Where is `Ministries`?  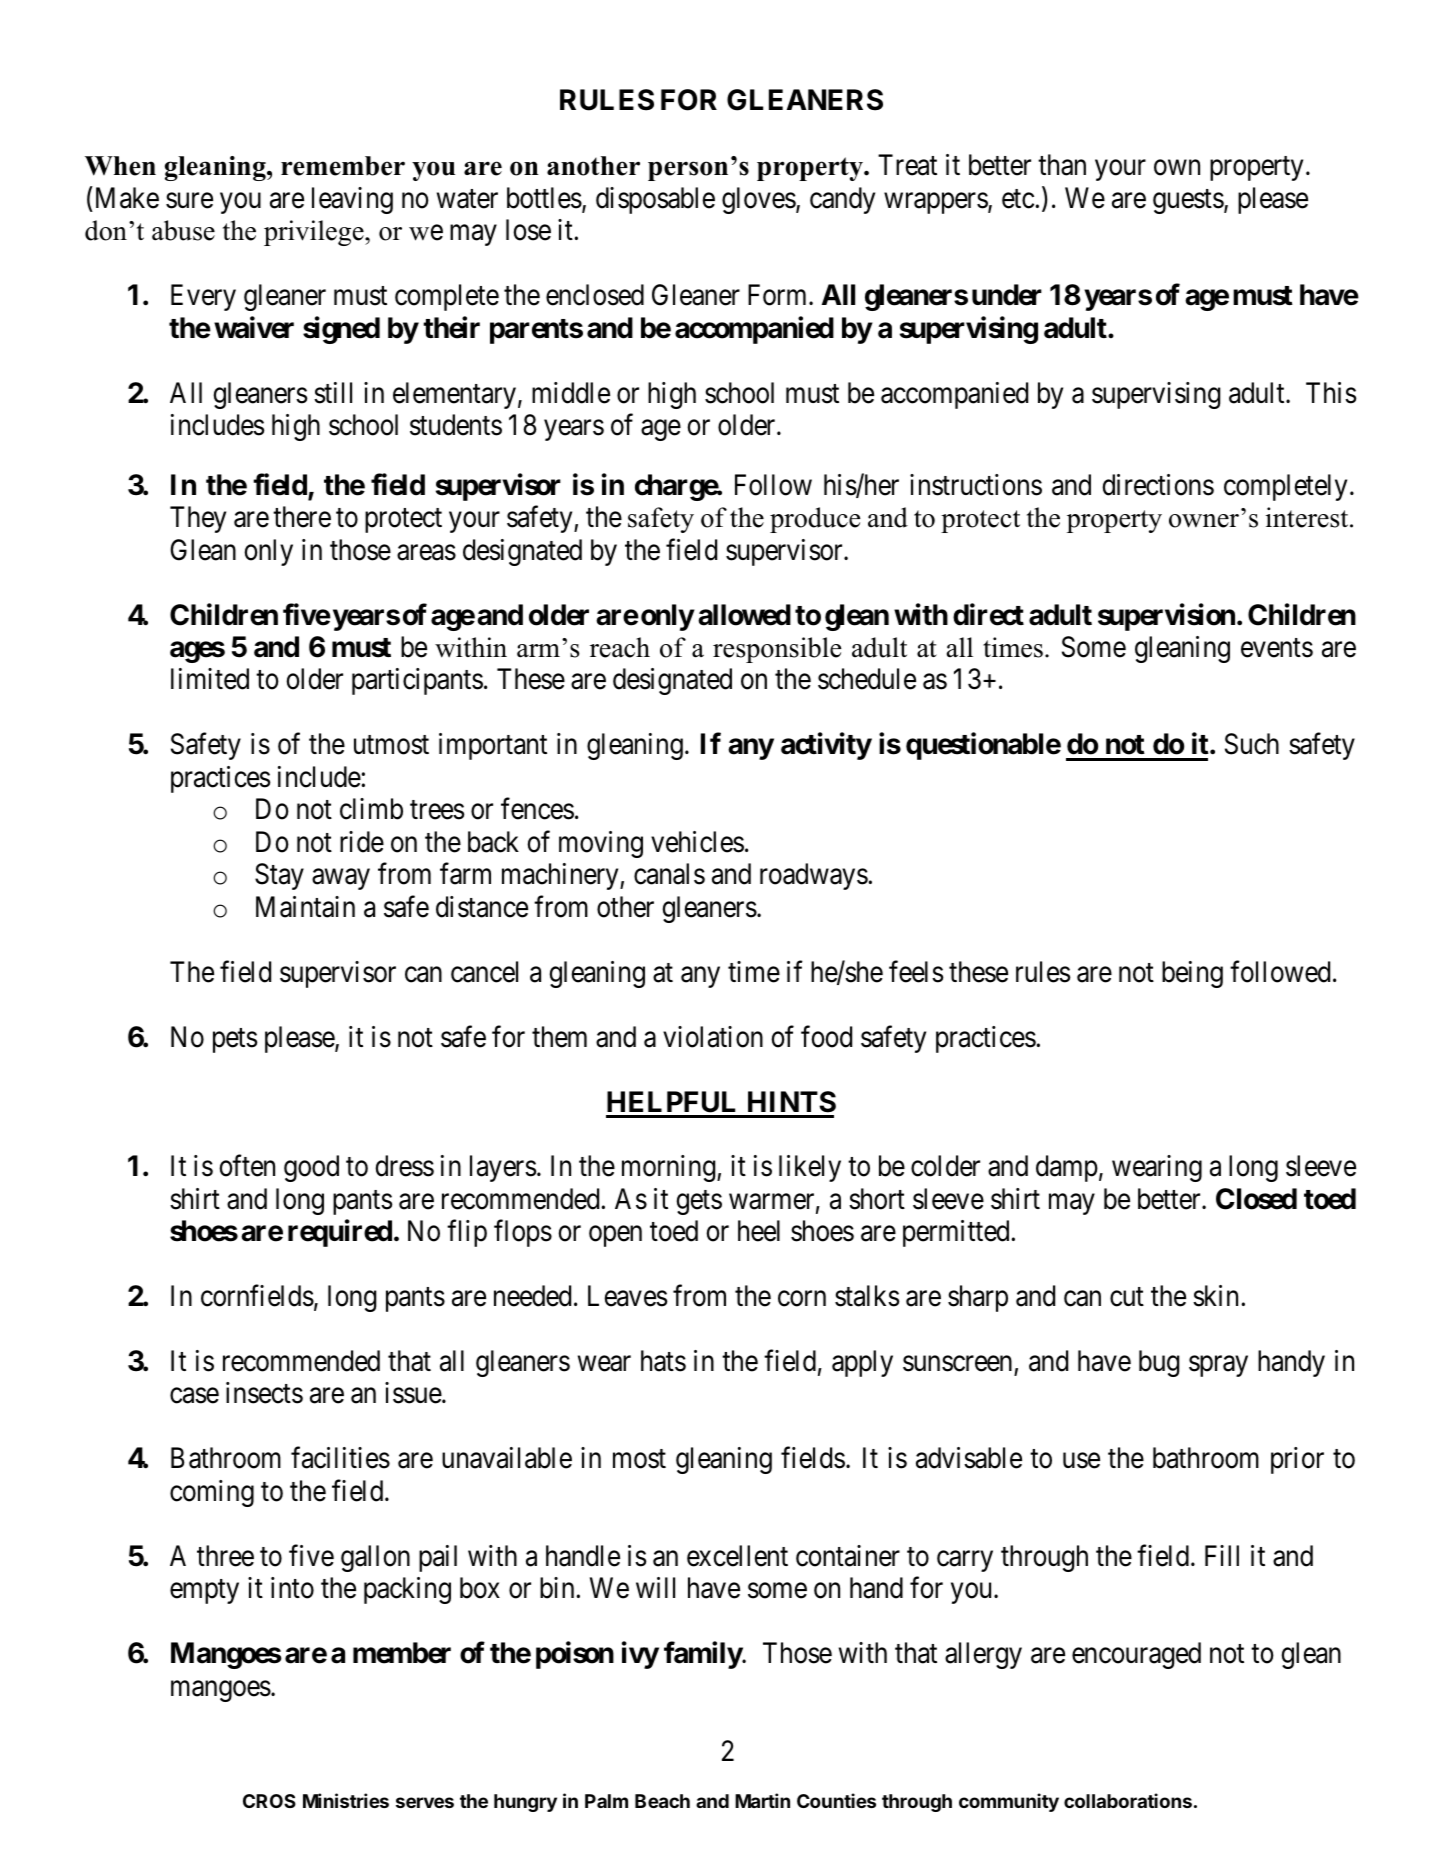
Ministries is located at coordinates (346, 1800).
